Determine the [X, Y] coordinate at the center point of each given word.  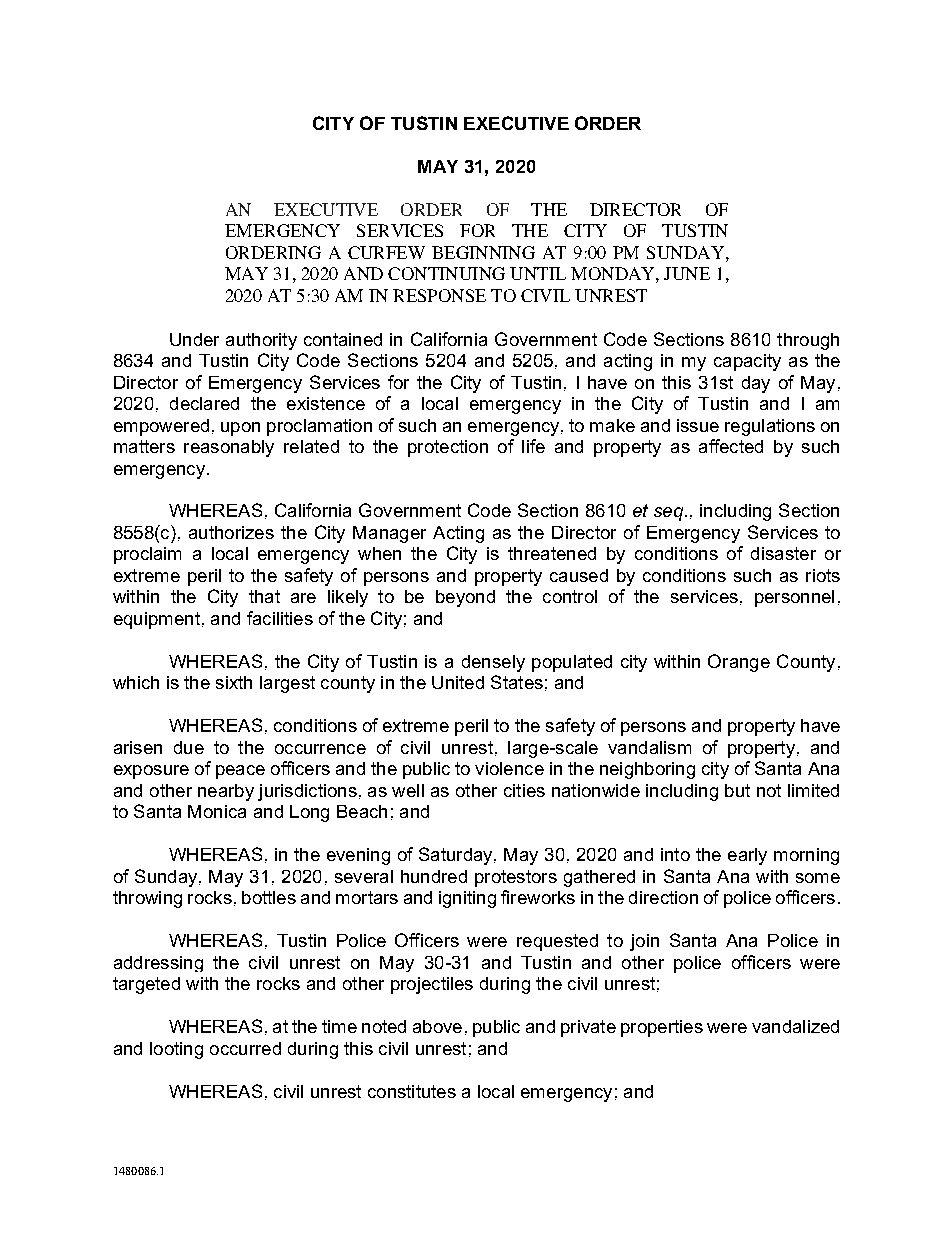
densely [493, 663]
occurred [245, 1048]
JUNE [687, 273]
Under [194, 339]
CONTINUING [446, 273]
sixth [234, 682]
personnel [794, 598]
